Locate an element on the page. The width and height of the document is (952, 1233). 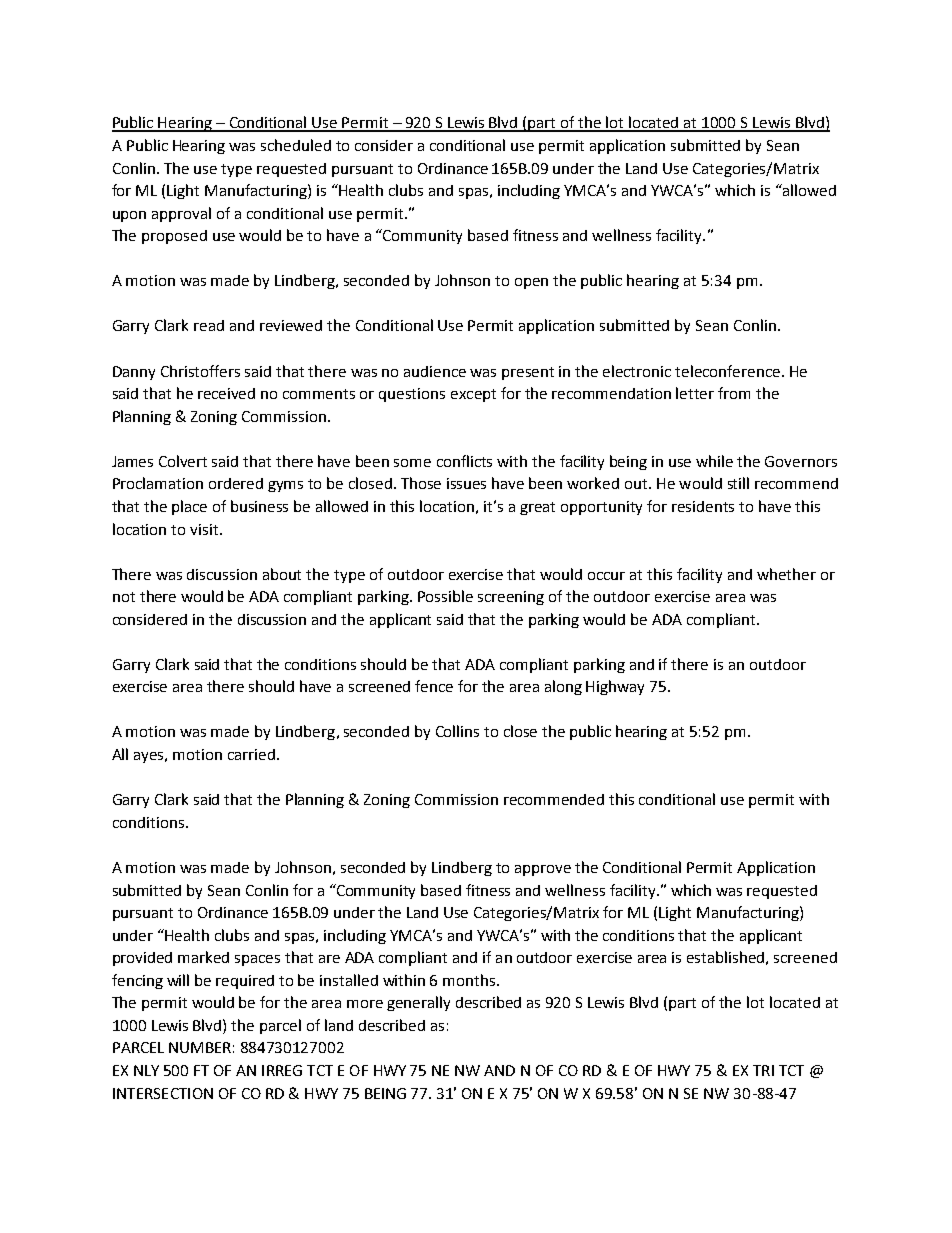
approve is located at coordinates (543, 870).
